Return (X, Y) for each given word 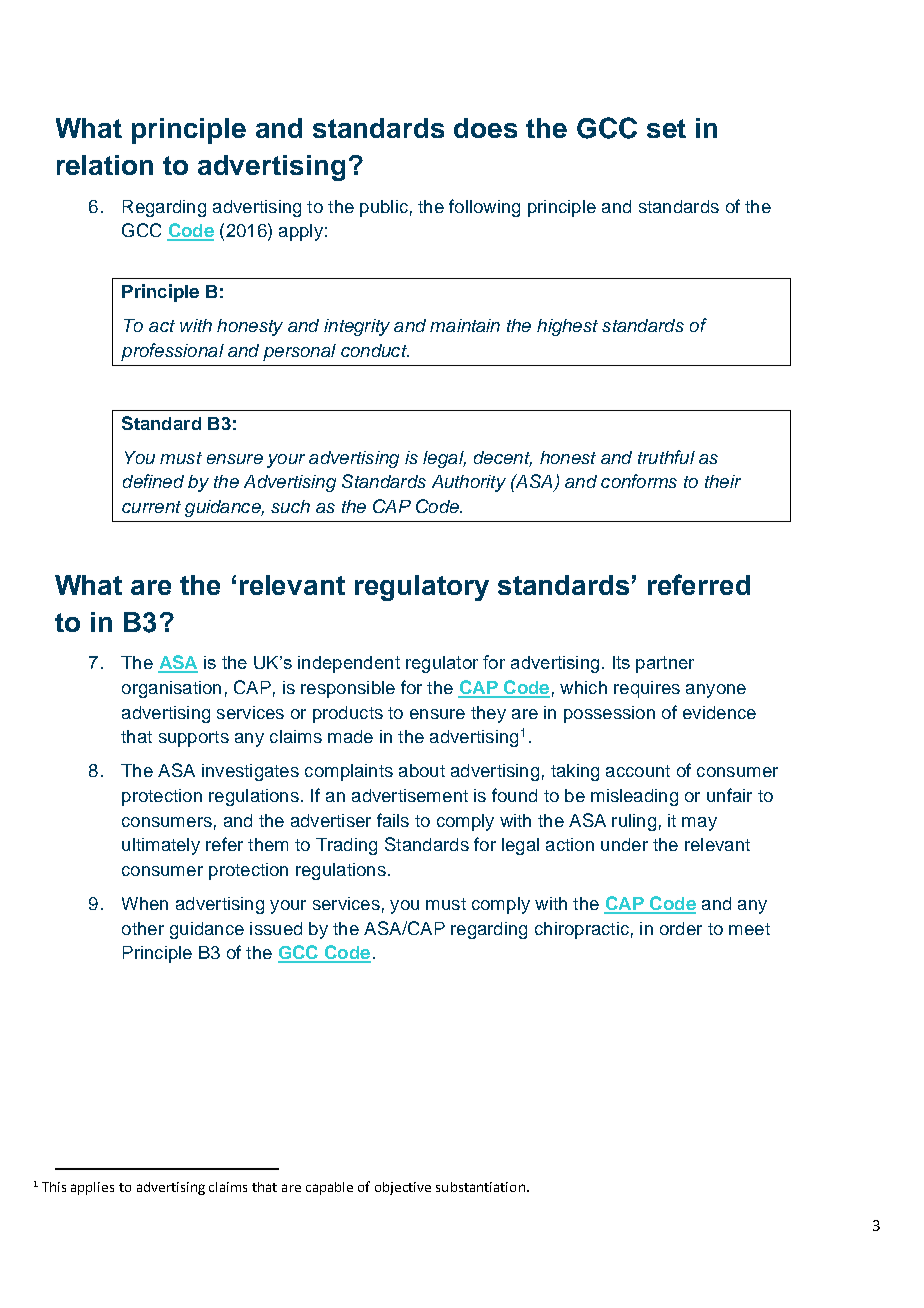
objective (403, 1188)
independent (349, 664)
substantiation (480, 1187)
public (384, 208)
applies (92, 1188)
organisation (171, 689)
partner (665, 664)
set (666, 128)
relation (105, 165)
